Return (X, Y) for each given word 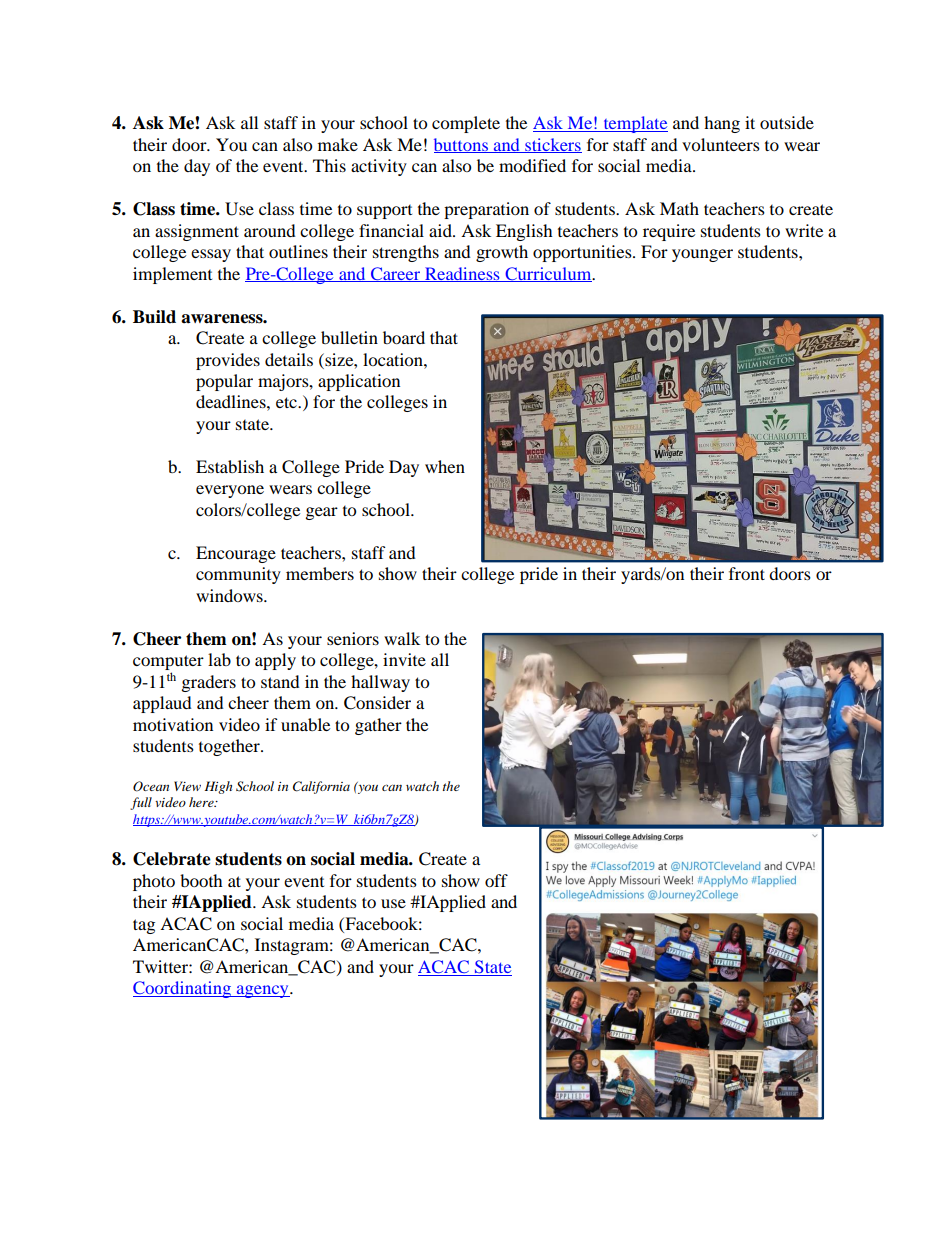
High (218, 787)
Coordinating (183, 989)
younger (702, 255)
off (496, 880)
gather (378, 726)
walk (402, 638)
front (747, 573)
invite (404, 659)
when (445, 466)
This (329, 165)
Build (154, 317)
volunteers (721, 144)
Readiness (462, 274)
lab (219, 659)
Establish (230, 466)
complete (466, 124)
